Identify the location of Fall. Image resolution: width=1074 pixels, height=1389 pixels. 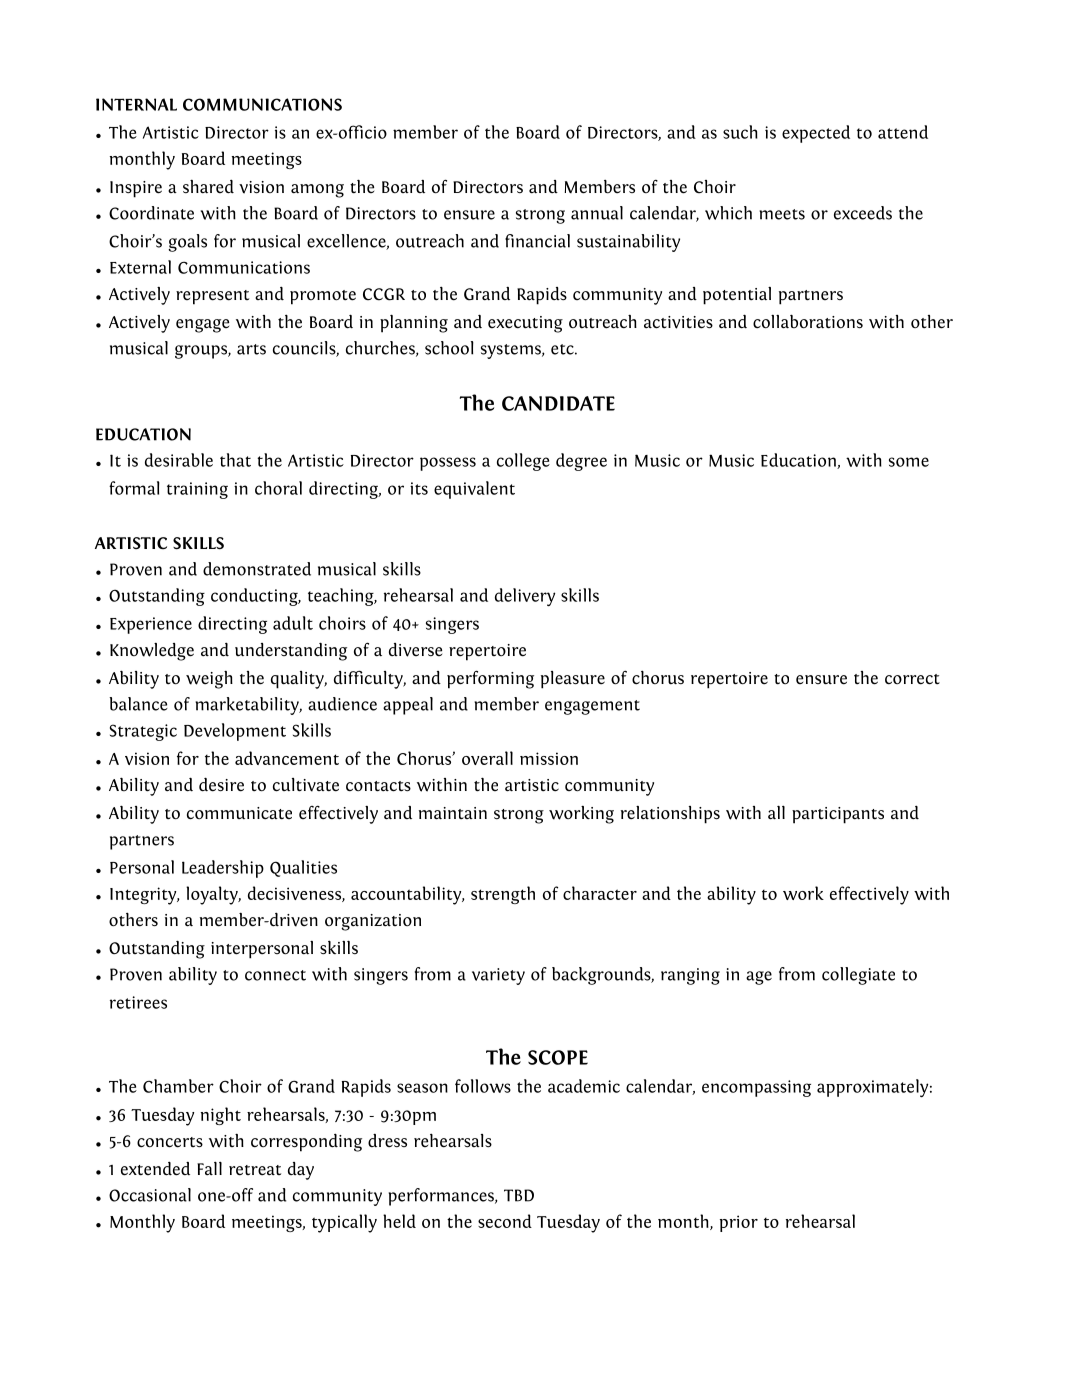
(209, 1168).
